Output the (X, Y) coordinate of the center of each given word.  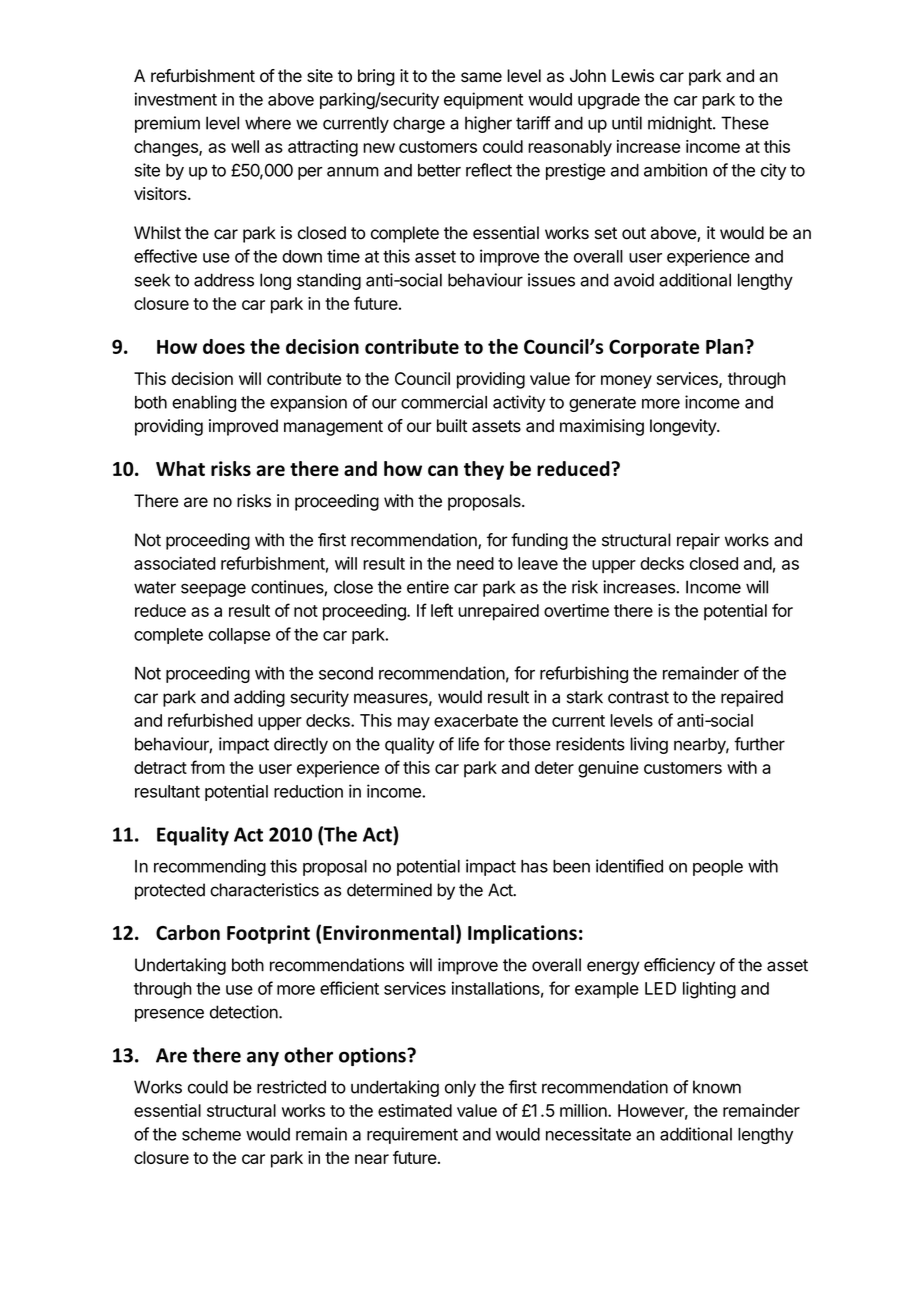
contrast (638, 697)
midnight (681, 124)
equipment (483, 100)
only (460, 1088)
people (718, 868)
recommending (210, 867)
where (268, 123)
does (224, 346)
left (442, 610)
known (717, 1087)
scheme (211, 1134)
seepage (213, 590)
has (534, 866)
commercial (444, 402)
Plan (724, 346)
